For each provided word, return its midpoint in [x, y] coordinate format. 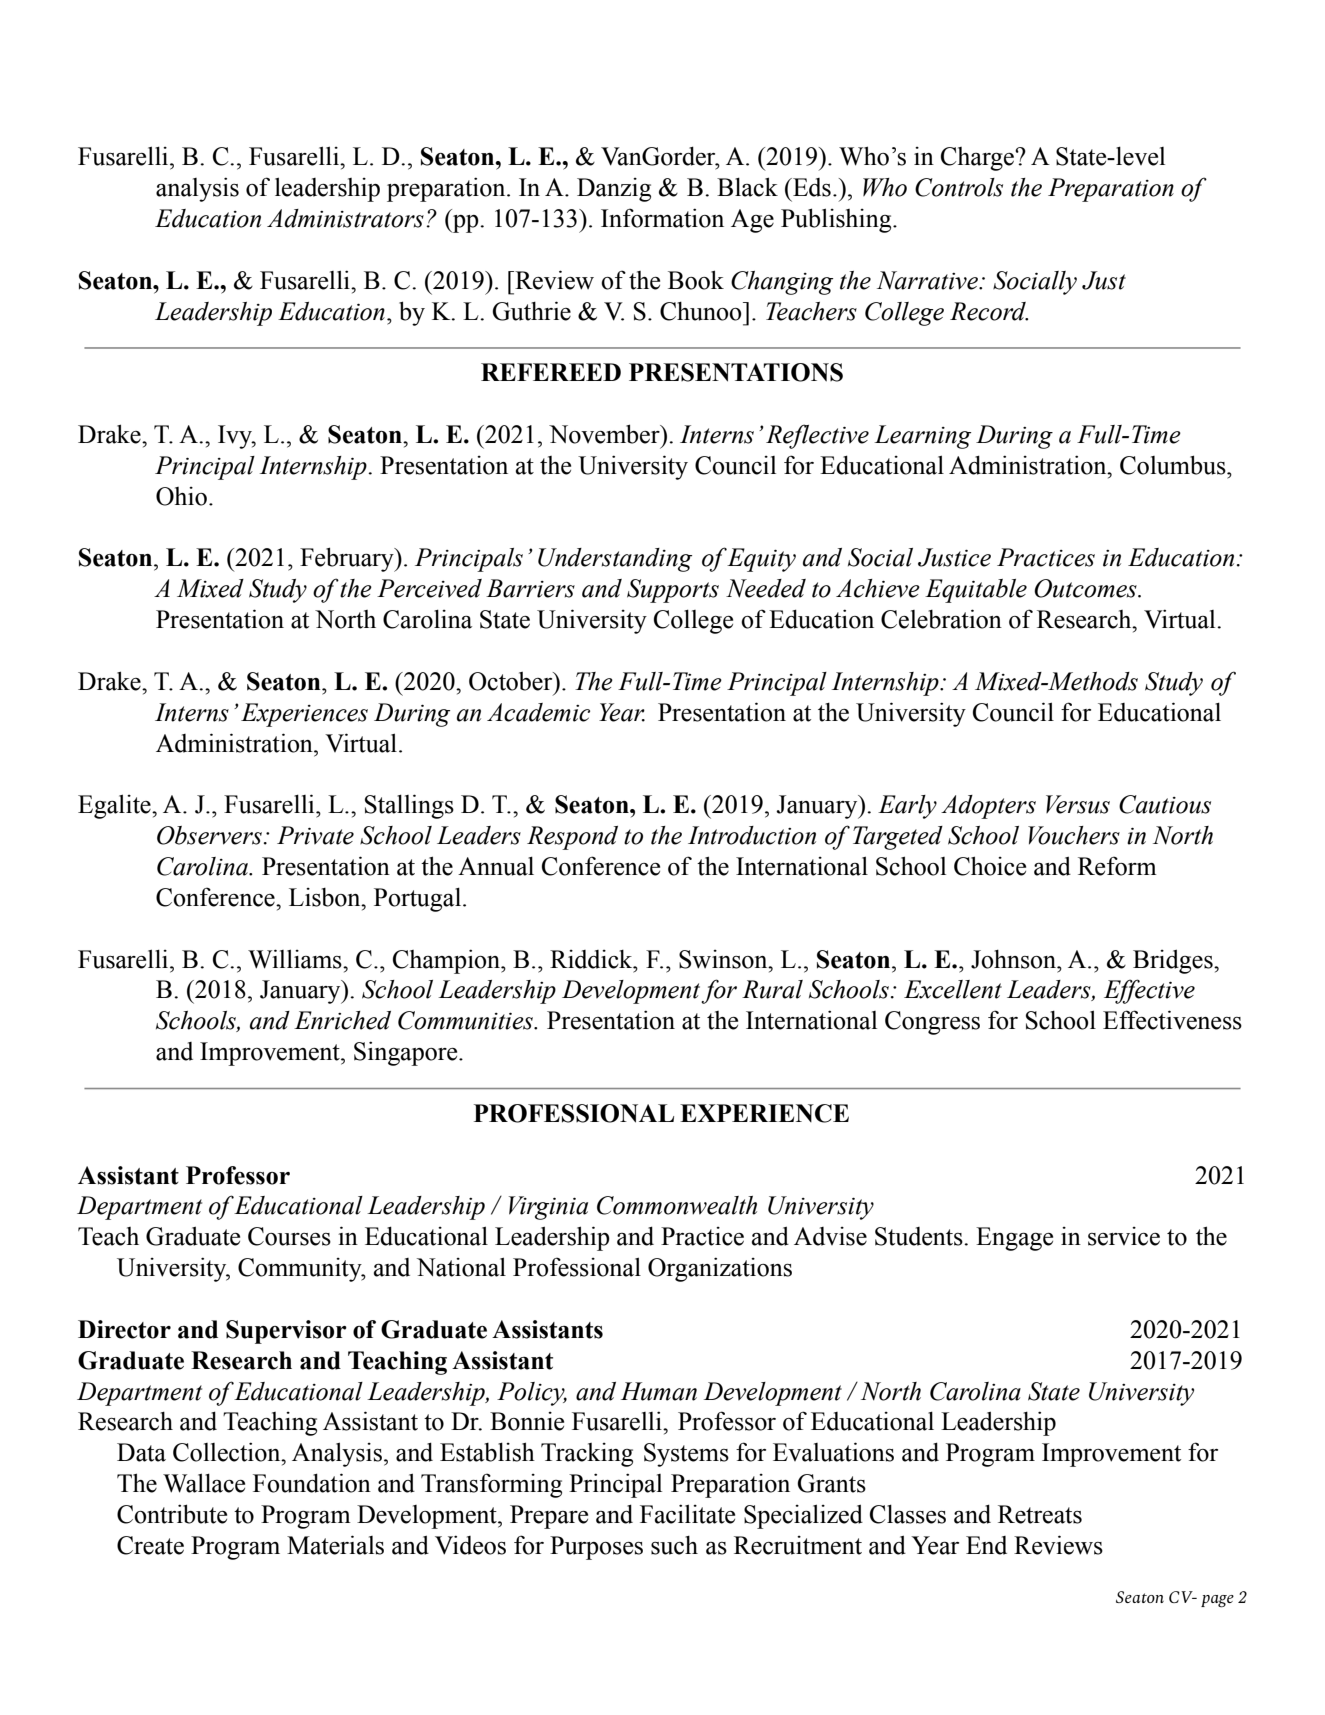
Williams [296, 959]
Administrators [345, 218]
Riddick [592, 959]
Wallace [204, 1483]
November [605, 434]
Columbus [1174, 465]
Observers [209, 835]
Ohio [181, 496]
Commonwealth [677, 1205]
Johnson [1015, 959]
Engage [1014, 1239]
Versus [1078, 804]
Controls [959, 187]
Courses [289, 1236]
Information [662, 218]
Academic [538, 712]
